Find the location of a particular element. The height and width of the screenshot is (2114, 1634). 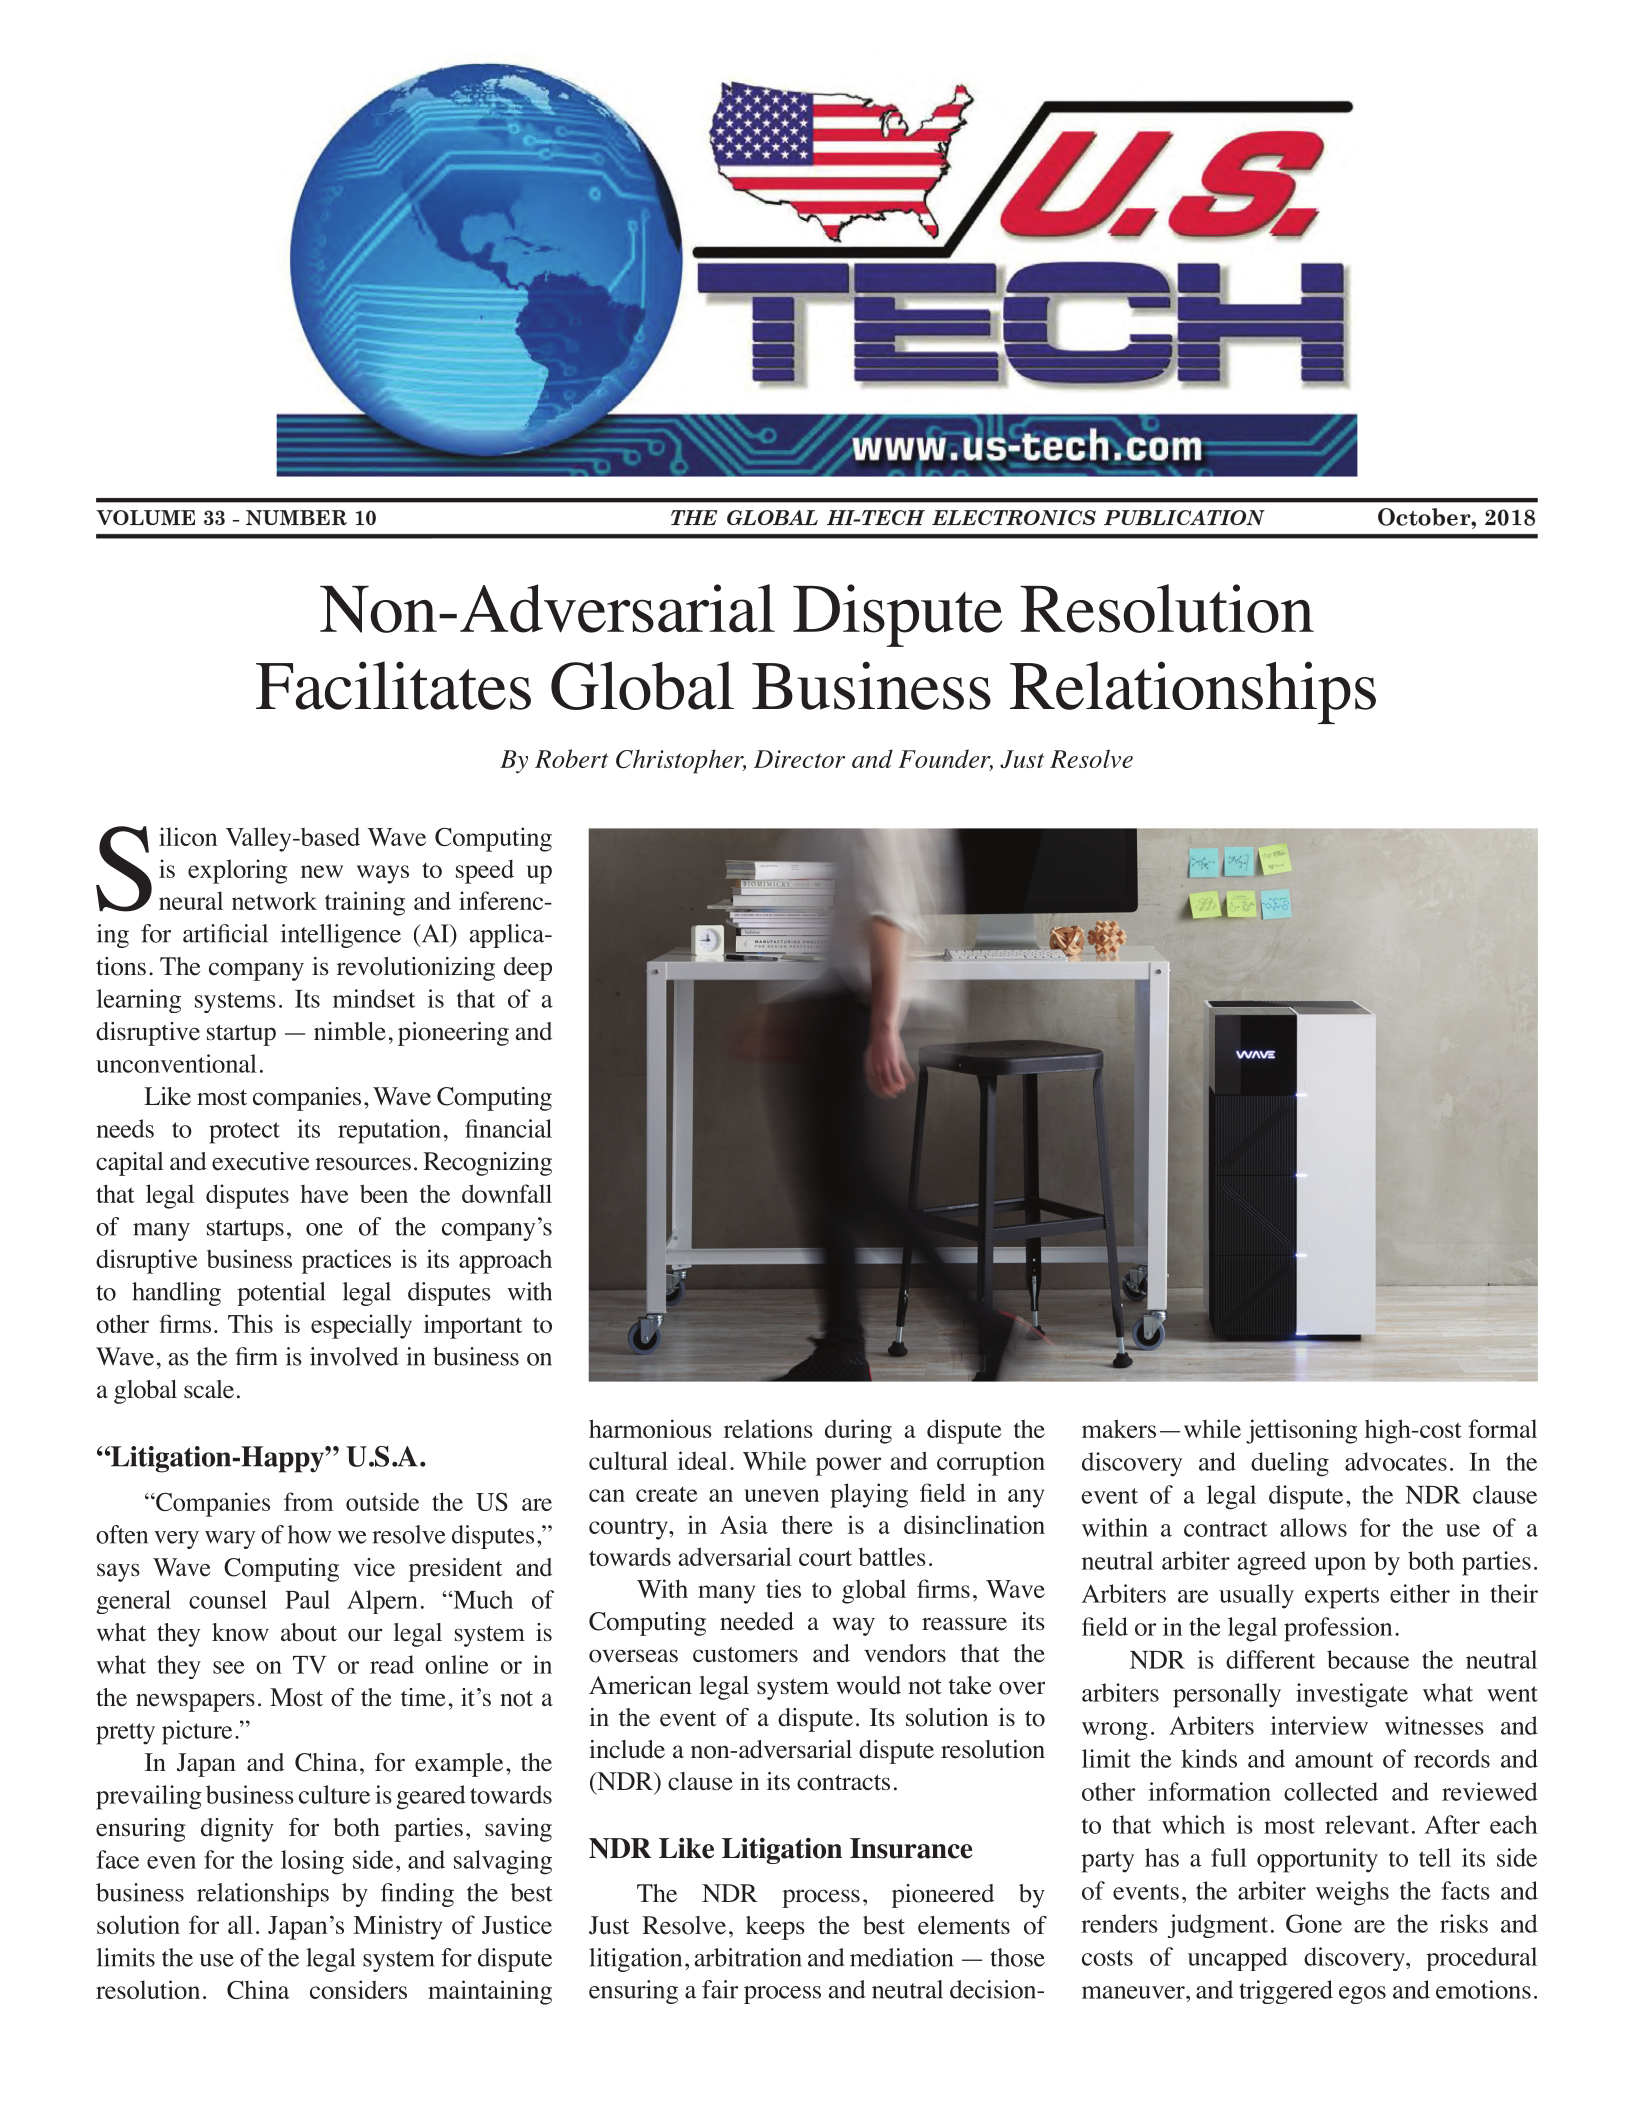

advocates is located at coordinates (1396, 1461).
